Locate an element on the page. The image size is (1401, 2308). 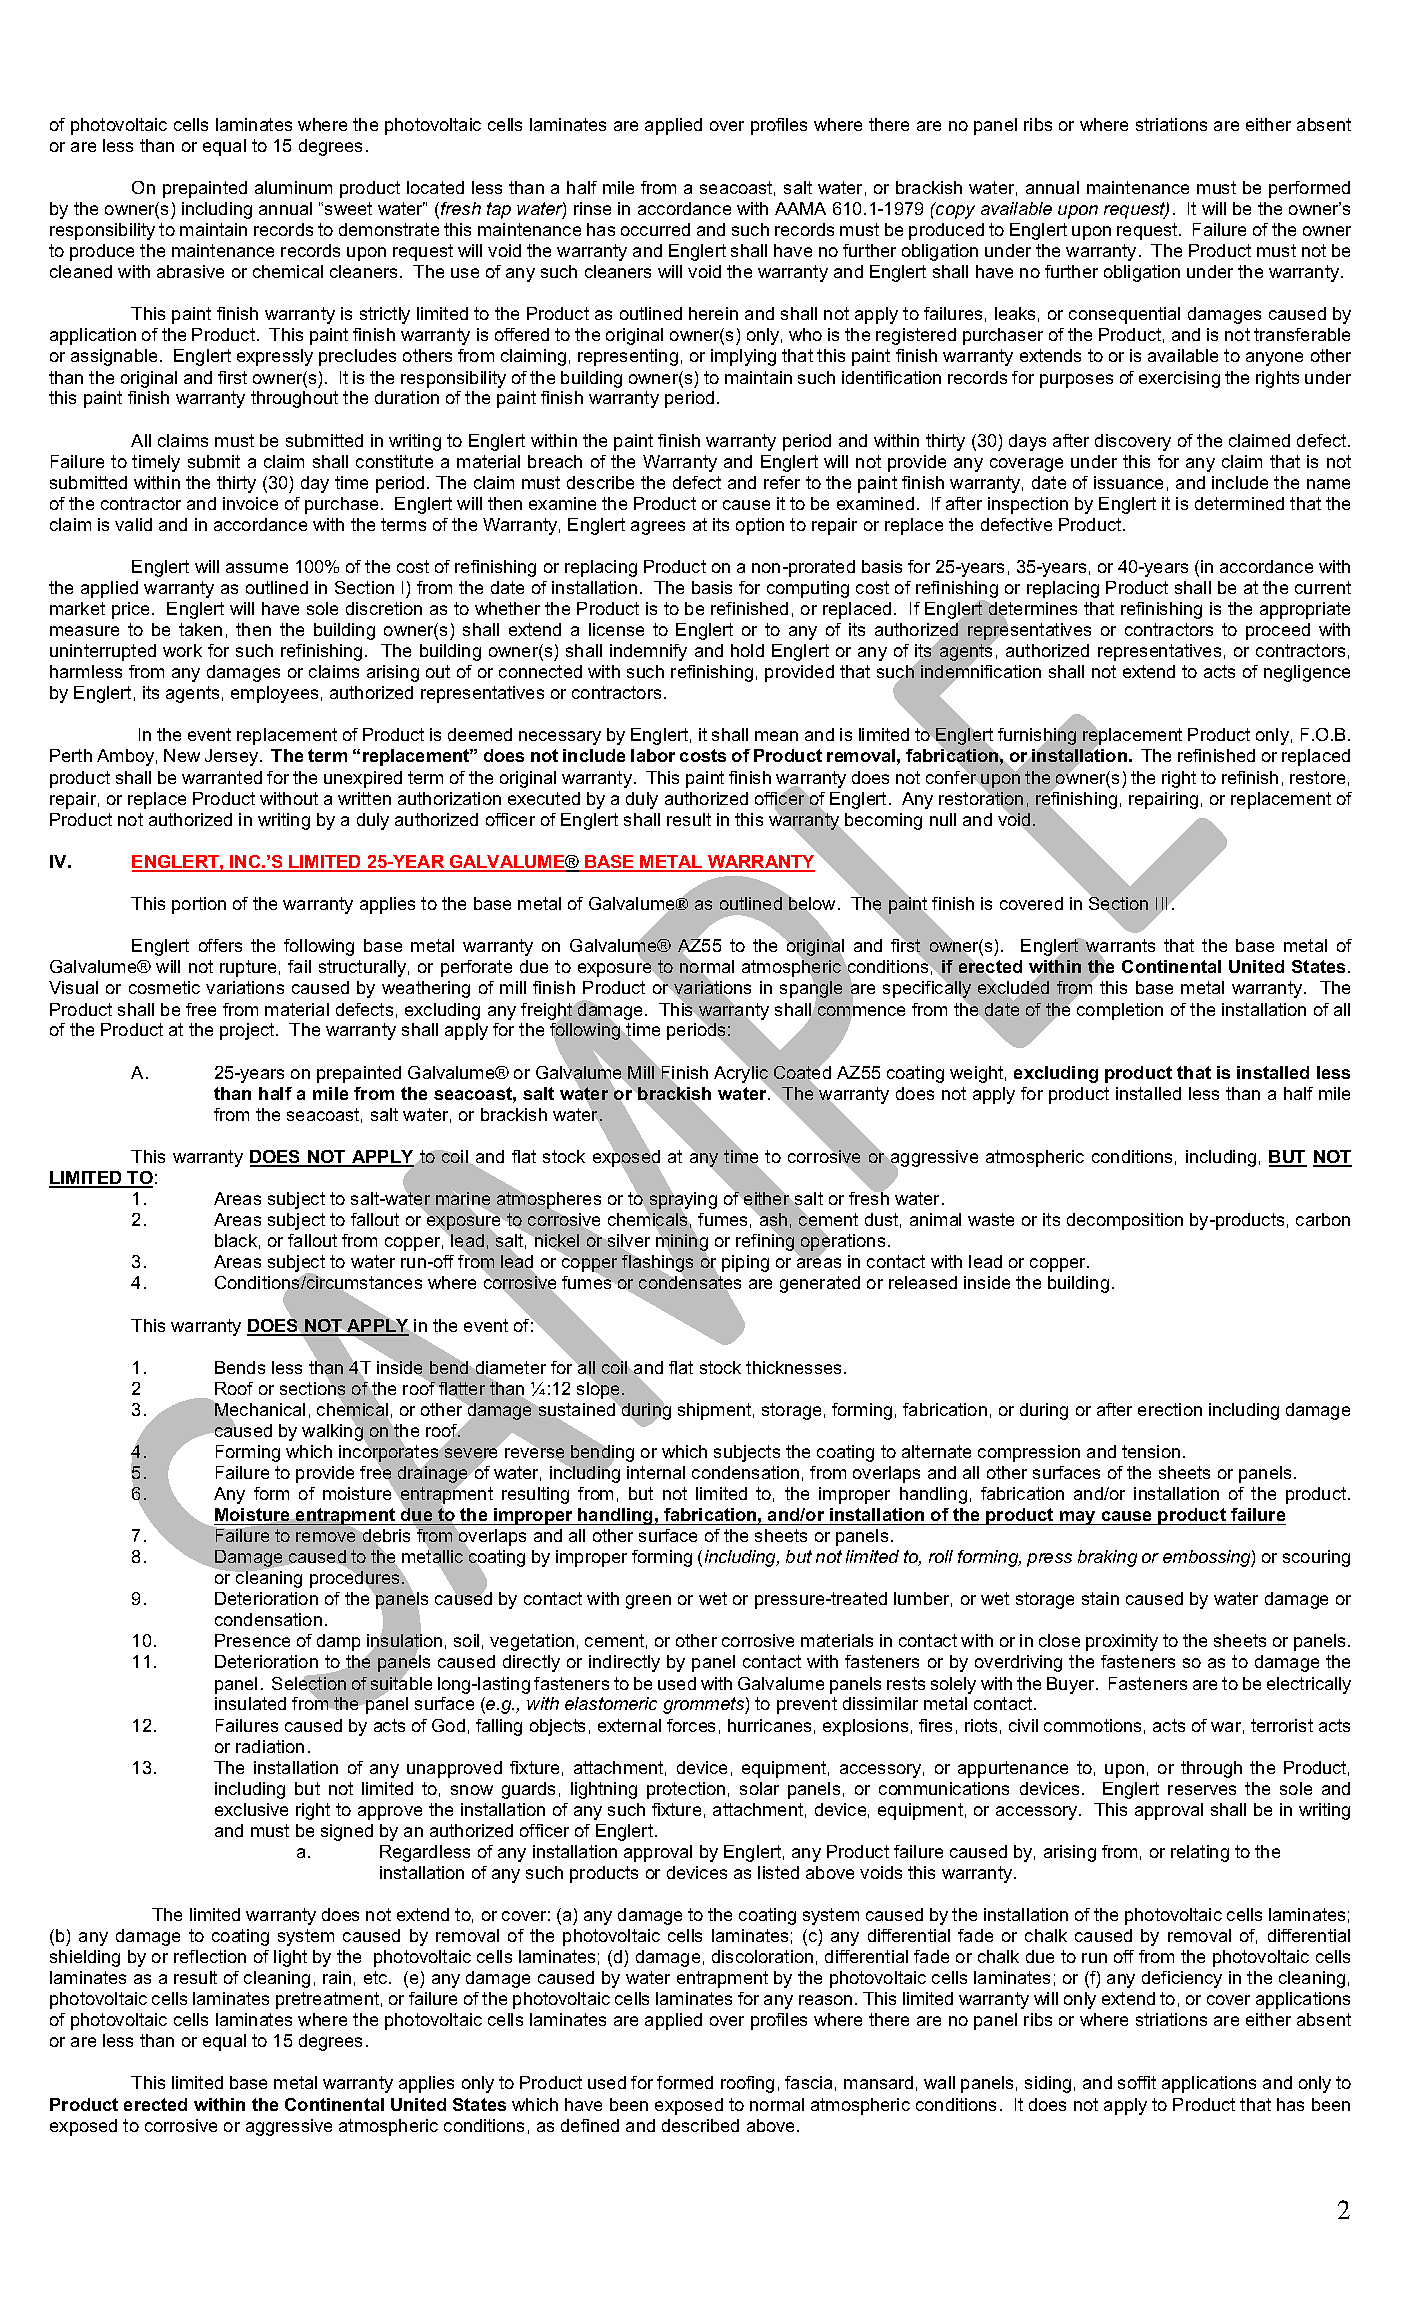
piping is located at coordinates (745, 1263).
